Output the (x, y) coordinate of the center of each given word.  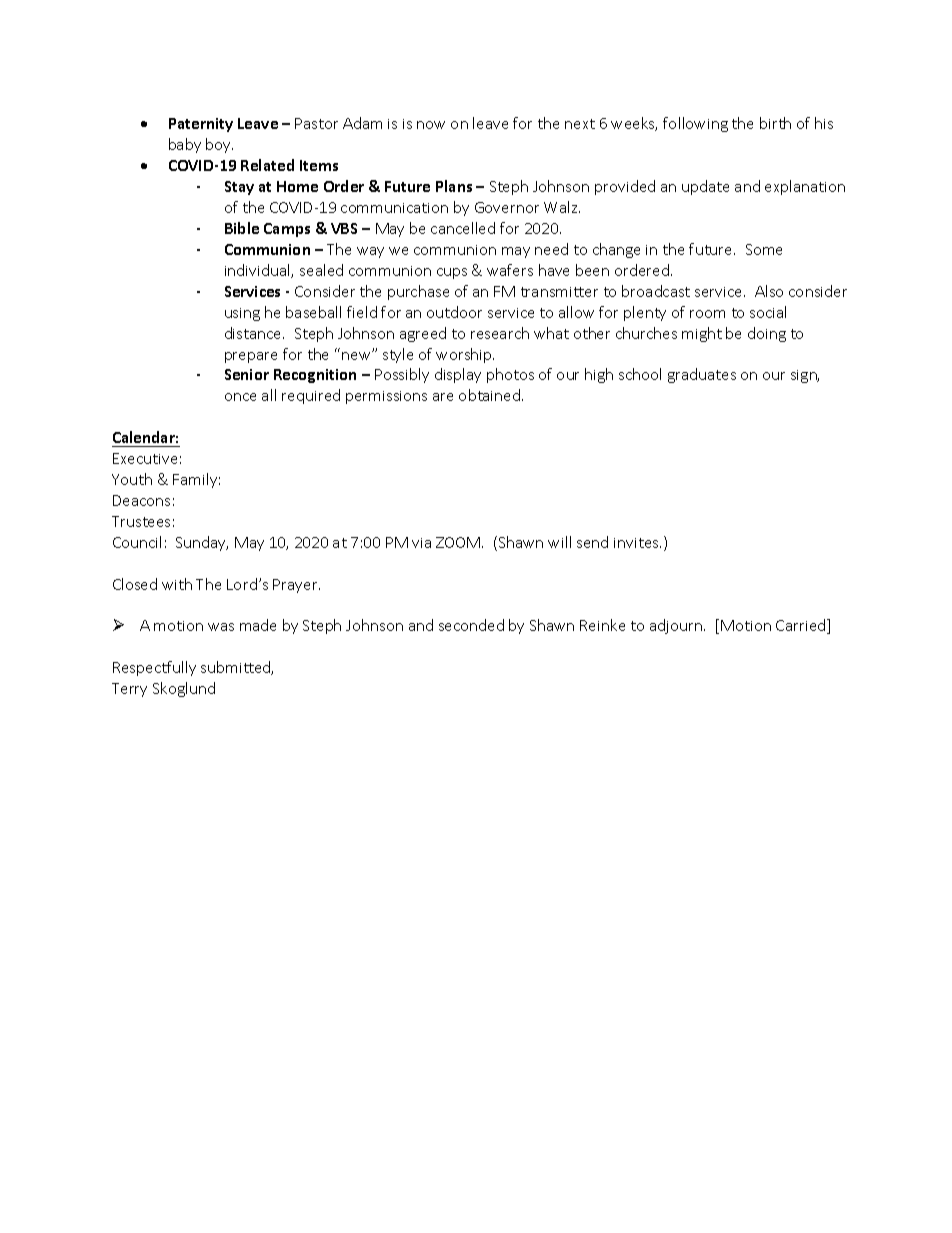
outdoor (454, 312)
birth (775, 123)
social (768, 312)
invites (637, 543)
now (431, 125)
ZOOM (458, 542)
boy (219, 145)
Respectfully (154, 668)
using (242, 314)
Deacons (141, 500)
